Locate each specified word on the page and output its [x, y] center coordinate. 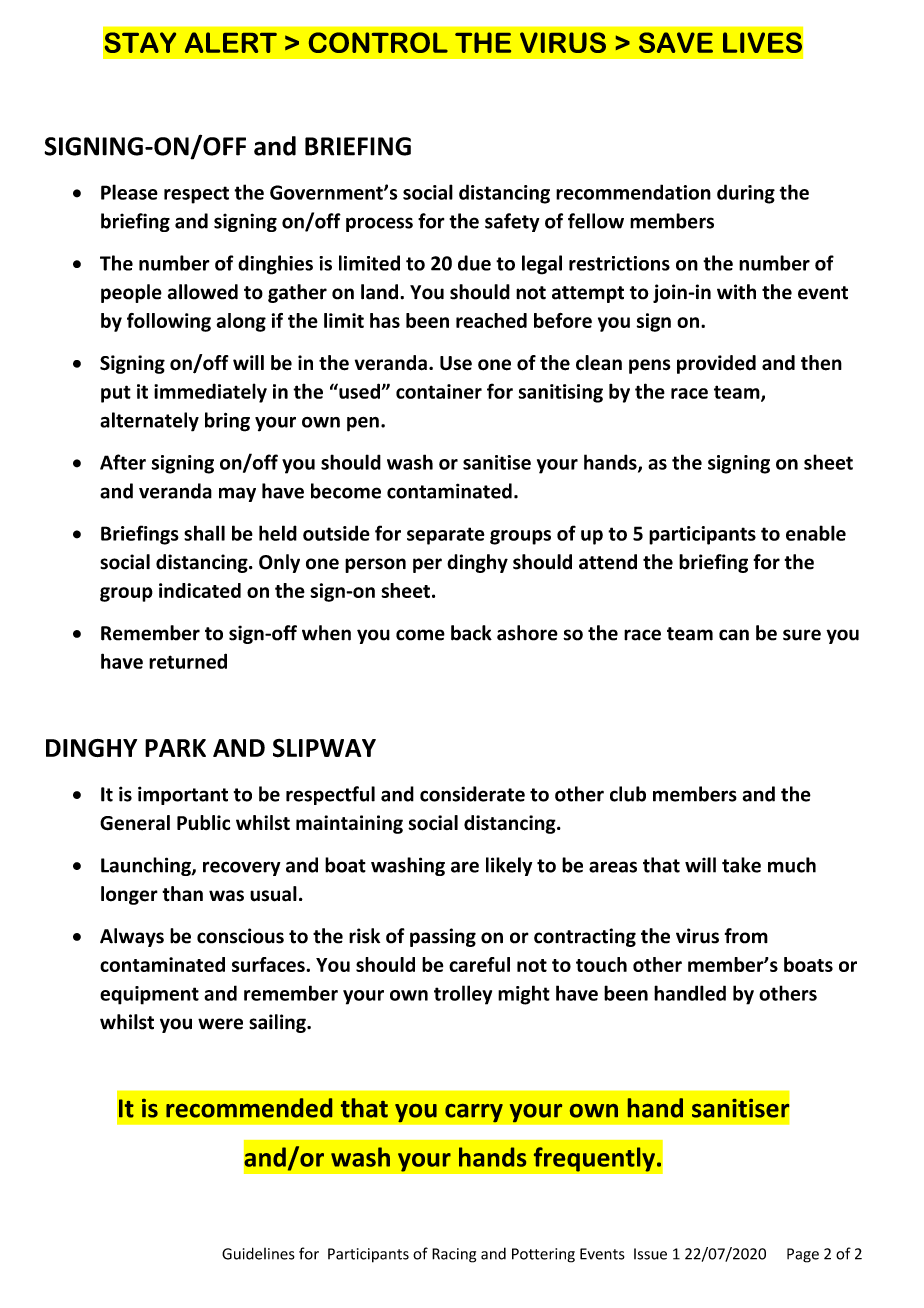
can [734, 635]
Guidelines [258, 1253]
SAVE [676, 42]
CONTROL [378, 42]
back [471, 633]
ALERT [231, 42]
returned [188, 661]
